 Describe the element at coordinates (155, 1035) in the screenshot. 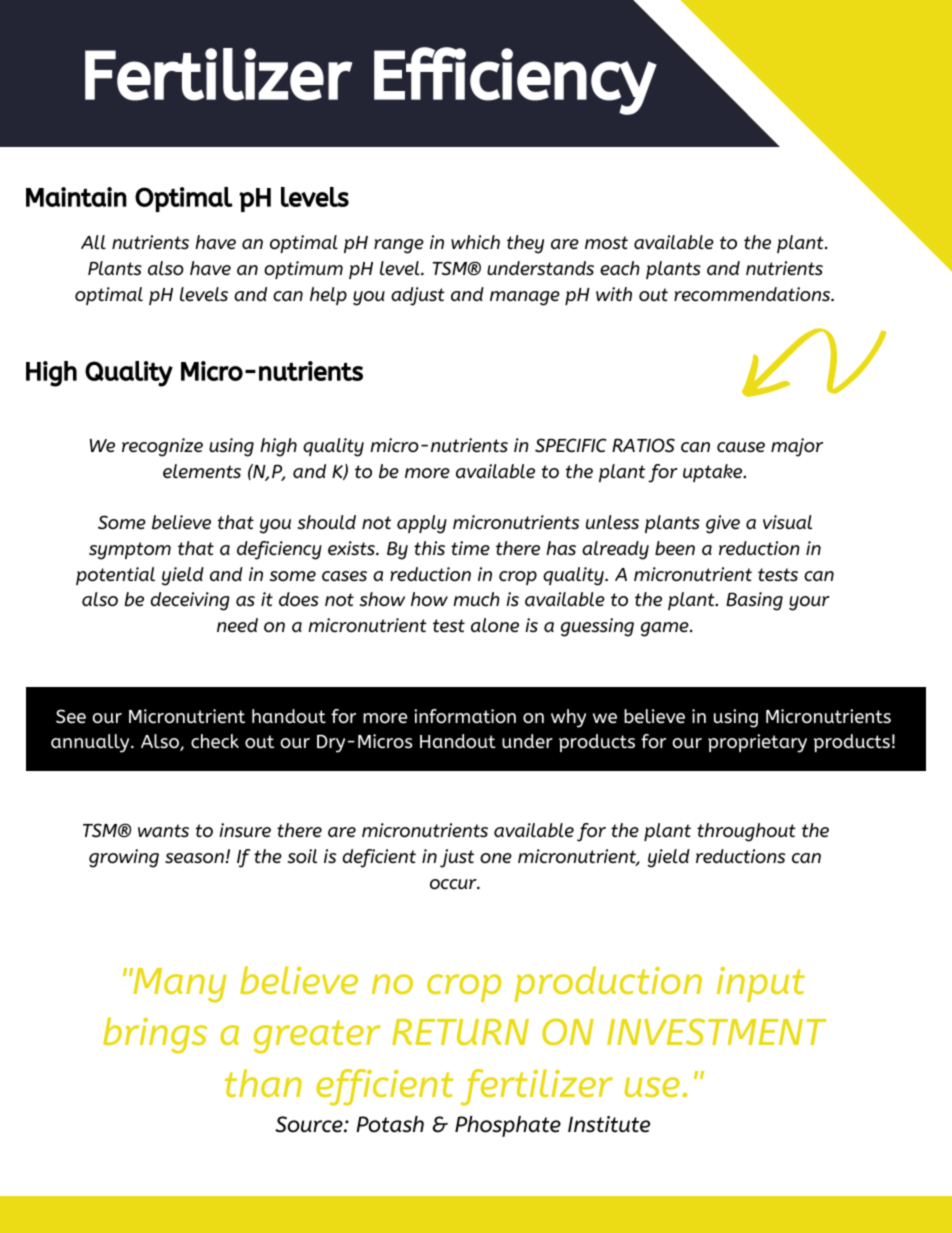

I see `brings` at that location.
